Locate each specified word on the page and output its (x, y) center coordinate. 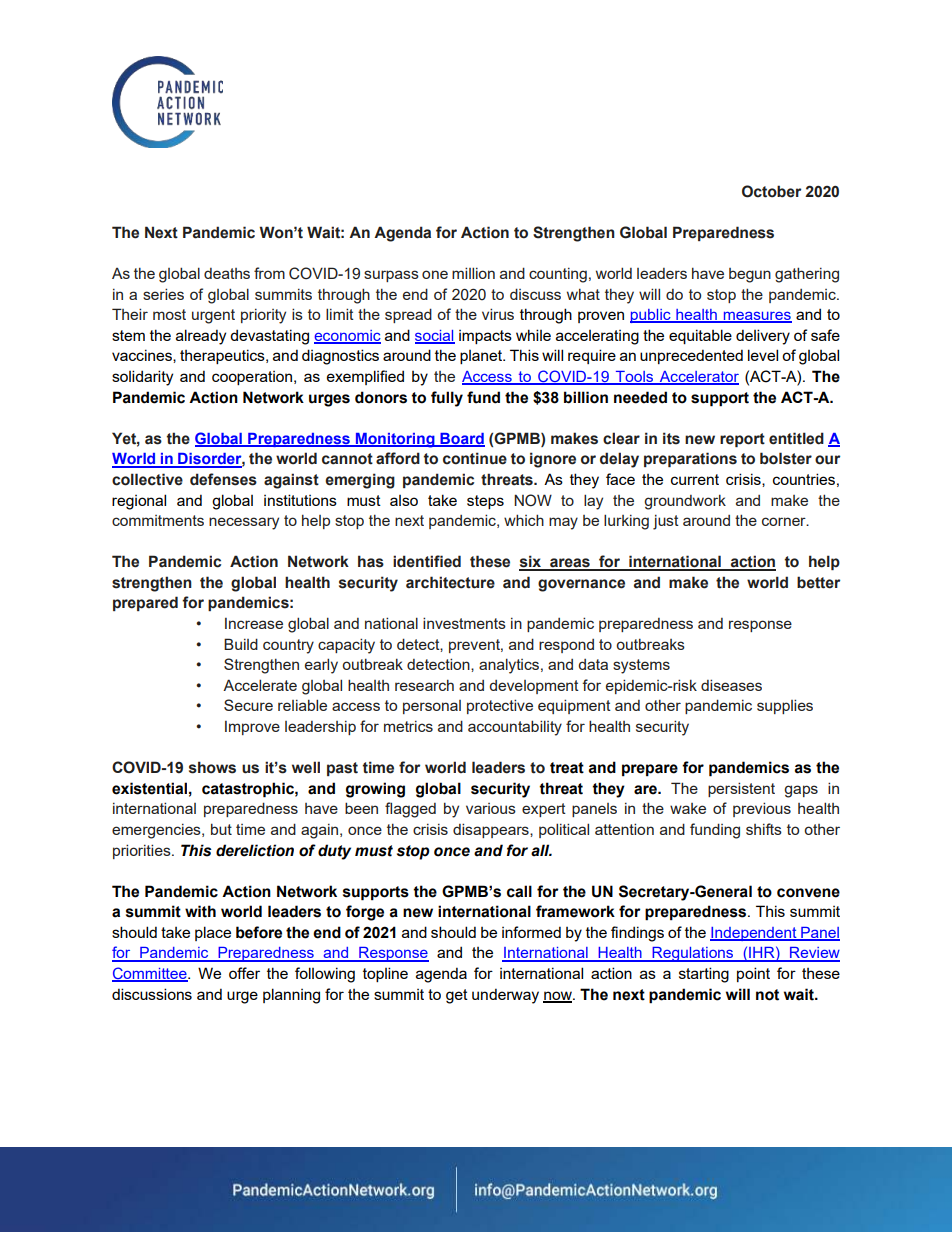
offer (244, 973)
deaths (227, 273)
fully (447, 399)
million (473, 273)
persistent (741, 789)
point (753, 974)
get (457, 996)
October (771, 191)
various (491, 808)
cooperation (253, 378)
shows (212, 767)
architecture (450, 582)
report (742, 440)
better (818, 582)
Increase (254, 623)
